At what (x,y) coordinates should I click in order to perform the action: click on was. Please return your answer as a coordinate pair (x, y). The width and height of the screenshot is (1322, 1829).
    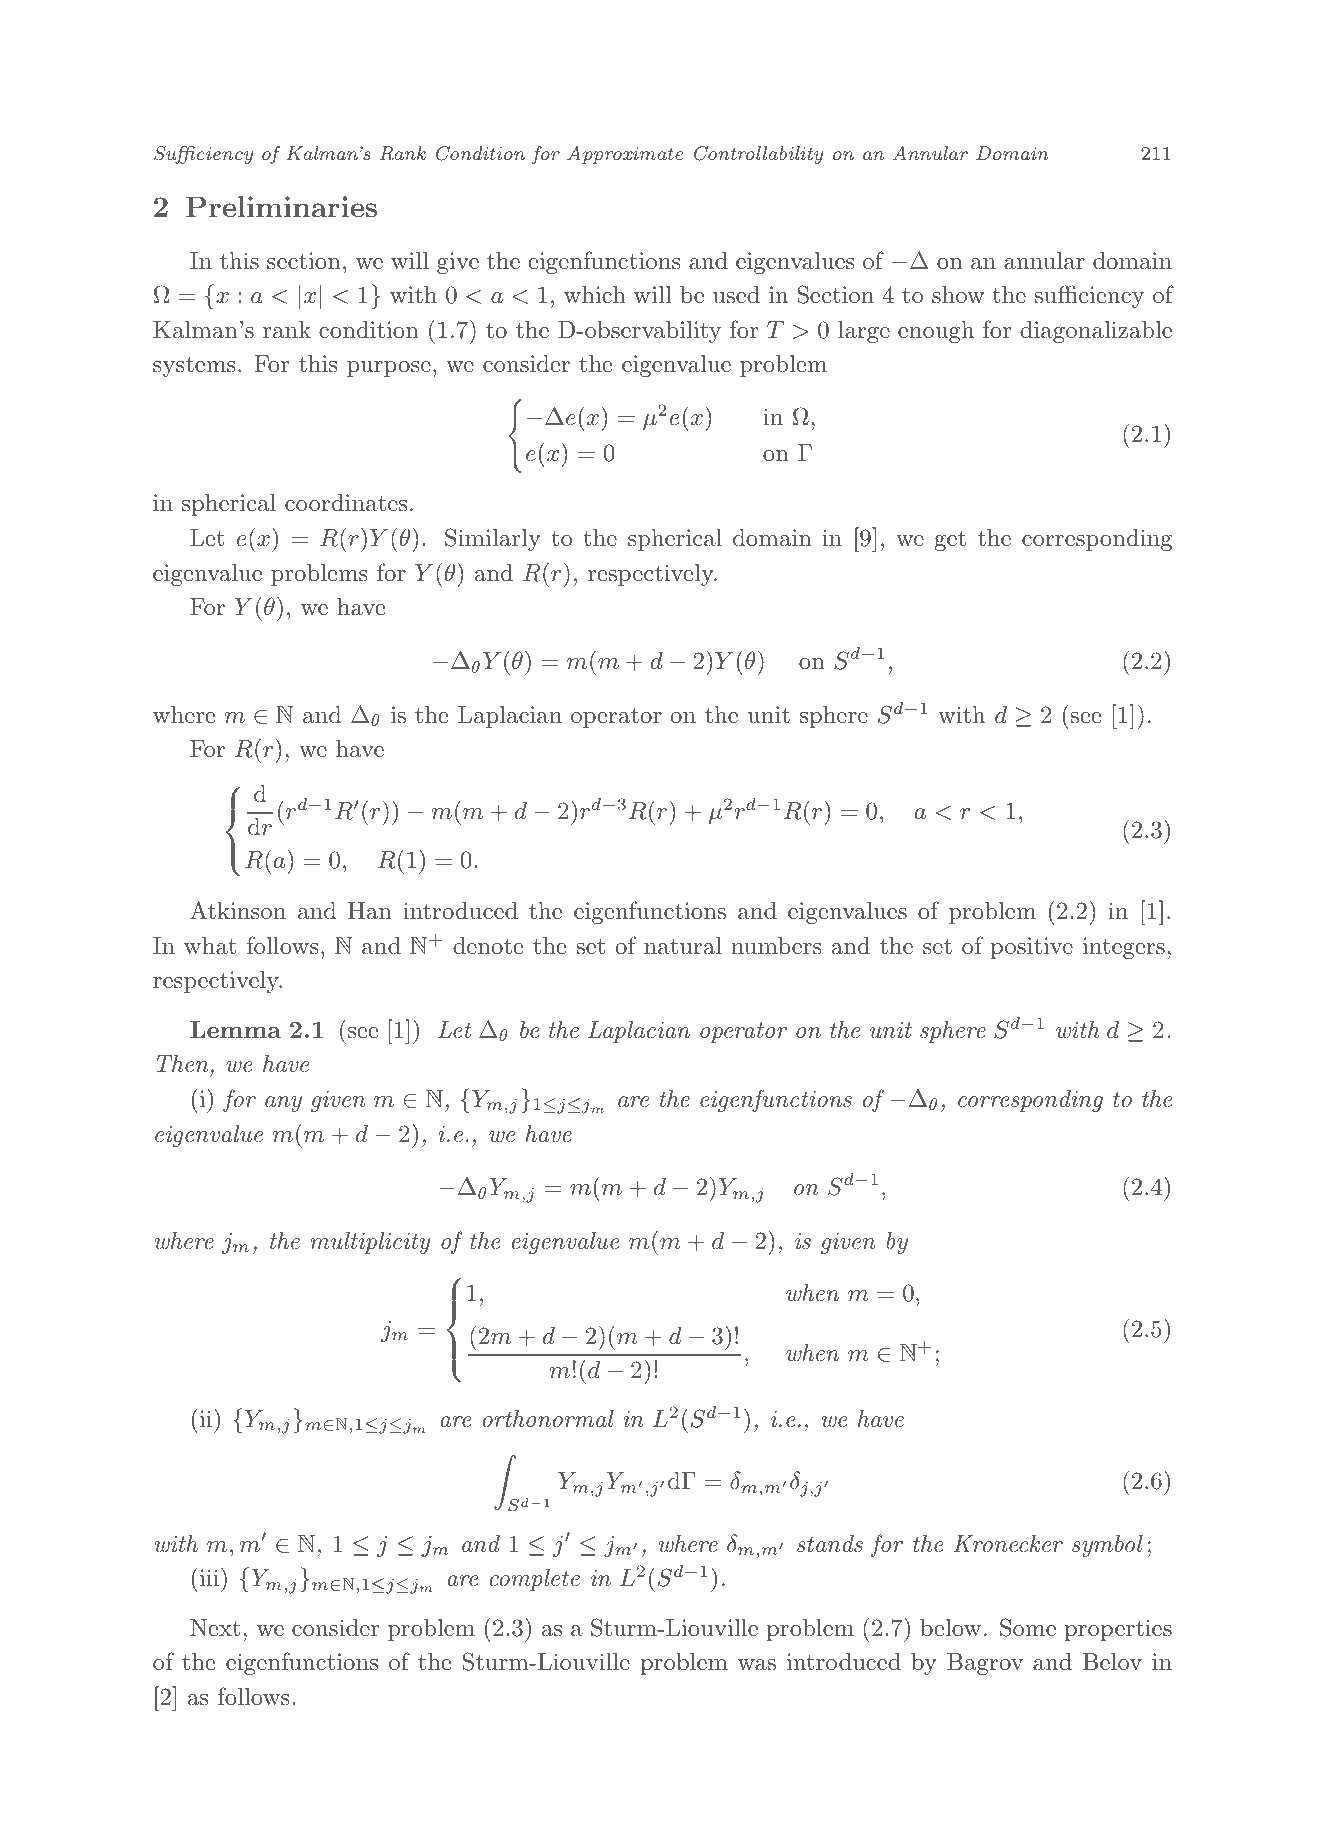
    Looking at the image, I should click on (757, 1665).
